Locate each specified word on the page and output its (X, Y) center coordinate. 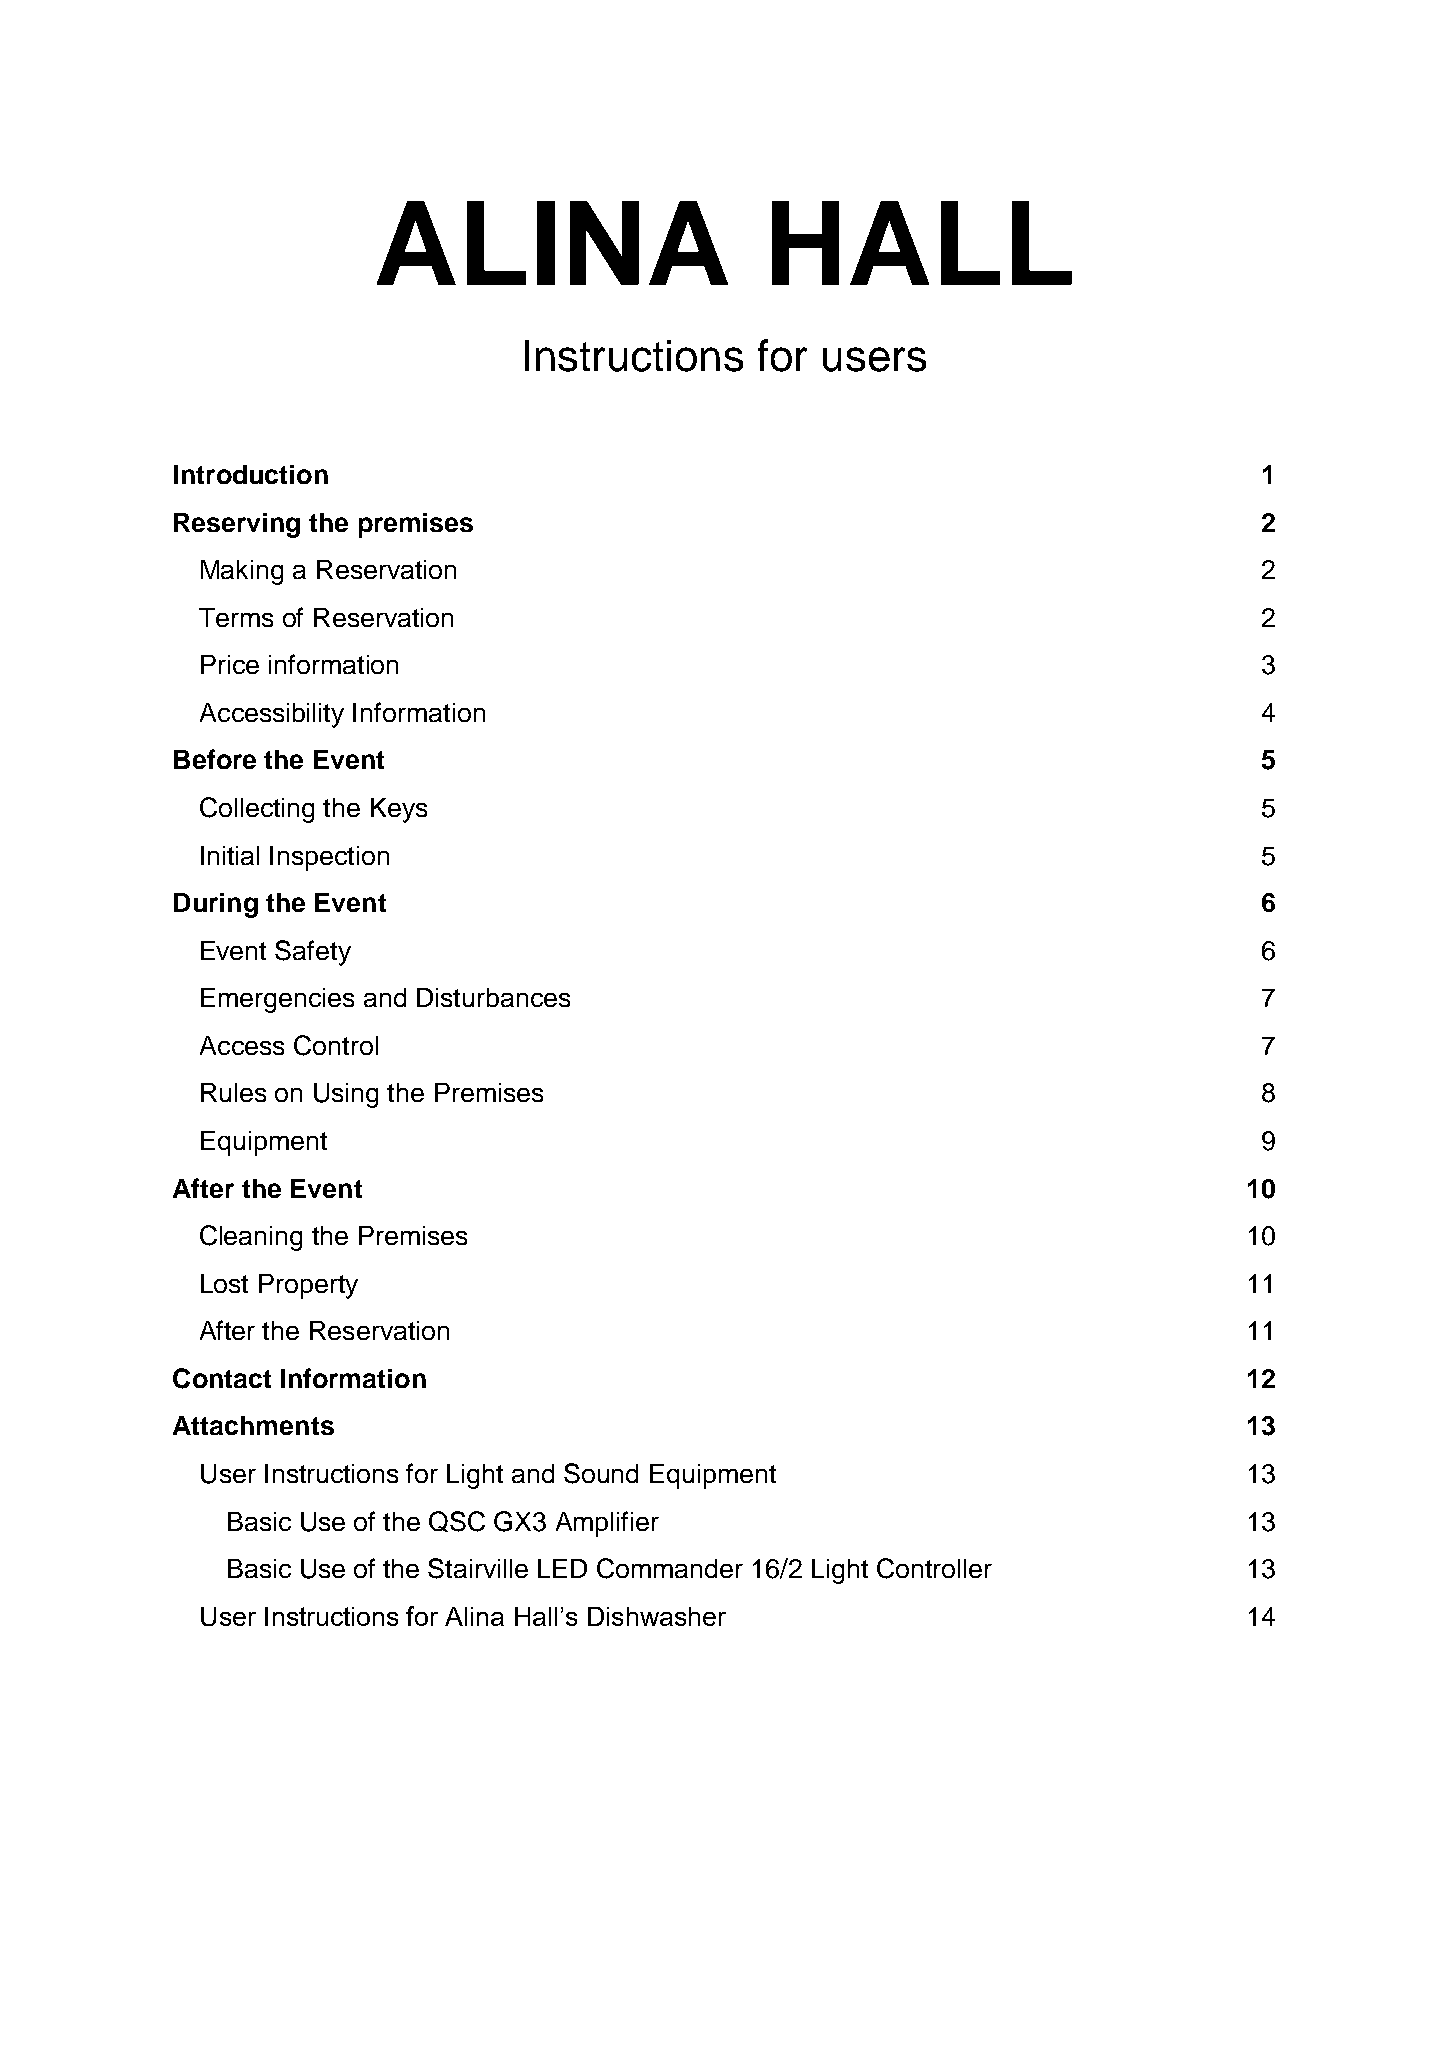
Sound (601, 1473)
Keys (399, 810)
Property (308, 1286)
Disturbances (493, 997)
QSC (457, 1521)
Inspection (329, 858)
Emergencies (277, 1000)
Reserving (237, 525)
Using (346, 1095)
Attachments (253, 1425)
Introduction (251, 474)
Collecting (257, 810)
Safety (313, 953)
